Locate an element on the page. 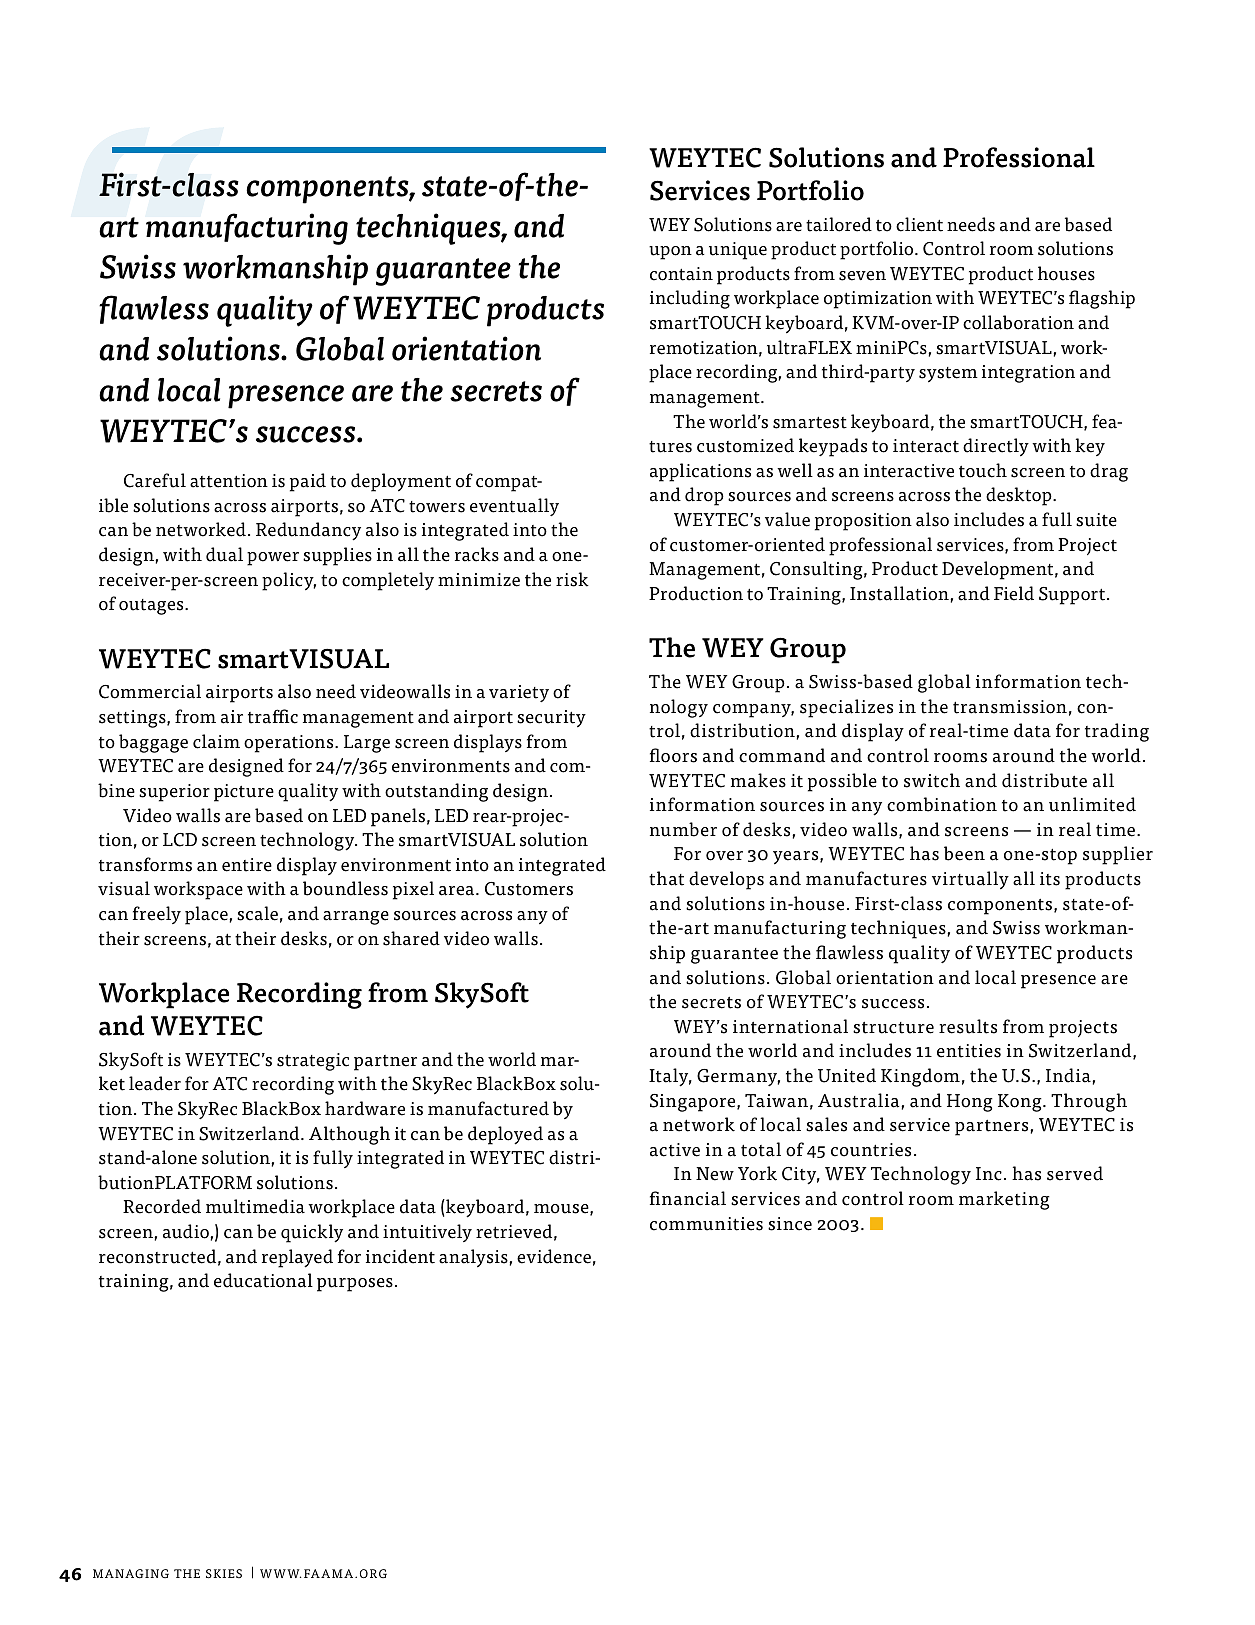  contain is located at coordinates (681, 274).
